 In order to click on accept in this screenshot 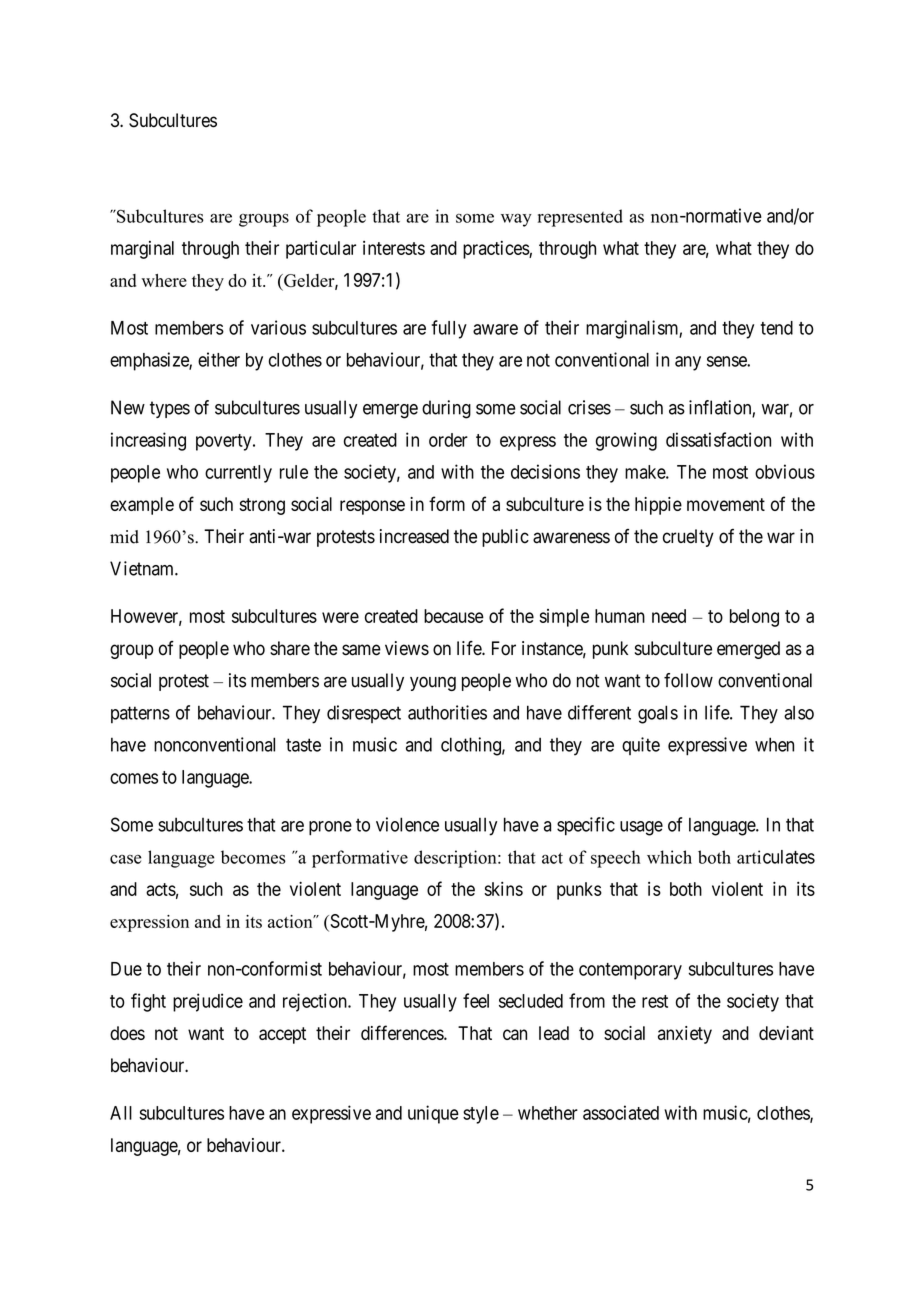, I will do `click(282, 1035)`.
